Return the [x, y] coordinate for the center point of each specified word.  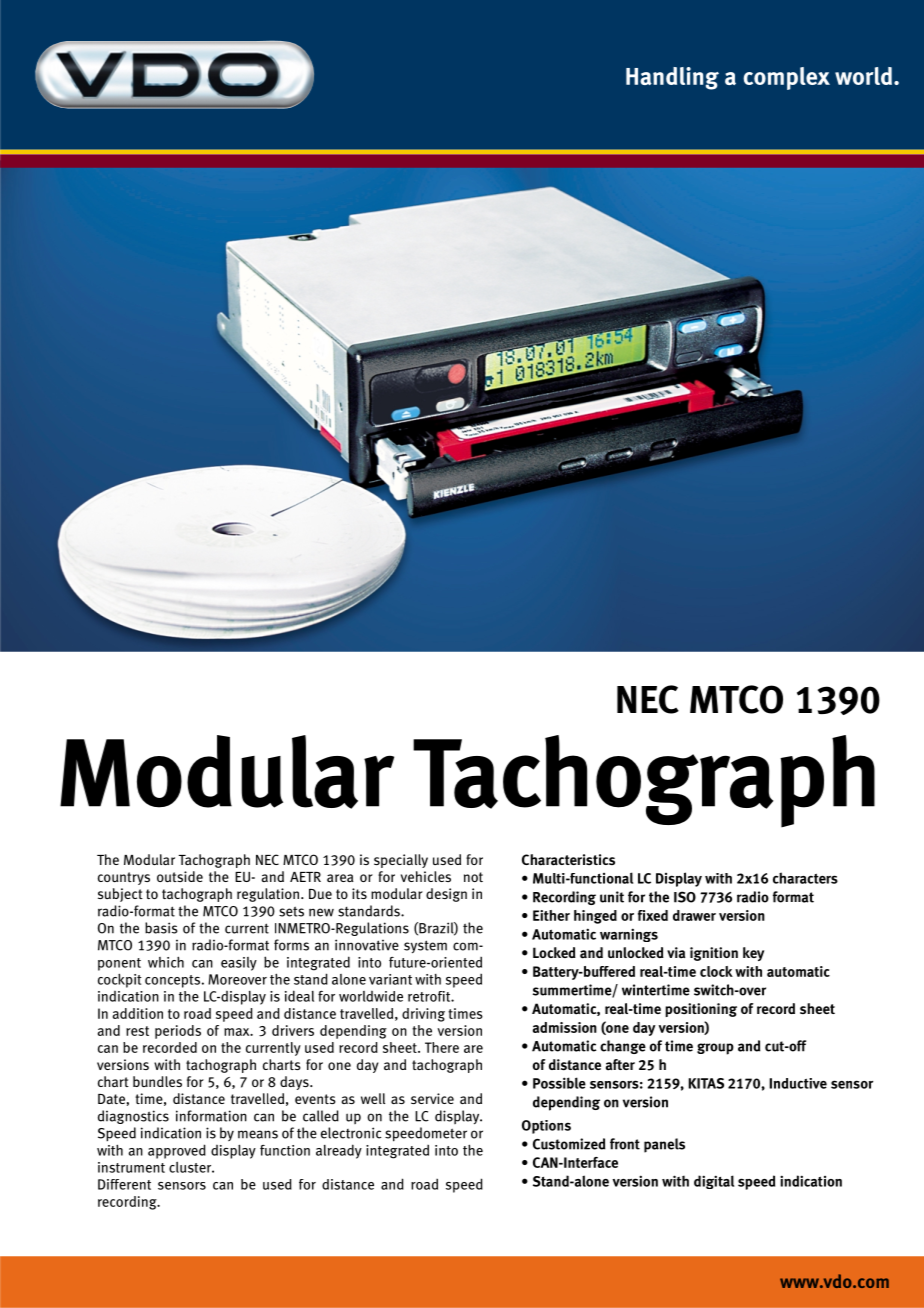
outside [180, 876]
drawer [694, 915]
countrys [124, 878]
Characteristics [568, 860]
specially [401, 861]
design [446, 895]
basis [161, 928]
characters [805, 878]
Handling [672, 78]
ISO [685, 897]
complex [786, 78]
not [473, 877]
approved [177, 1151]
